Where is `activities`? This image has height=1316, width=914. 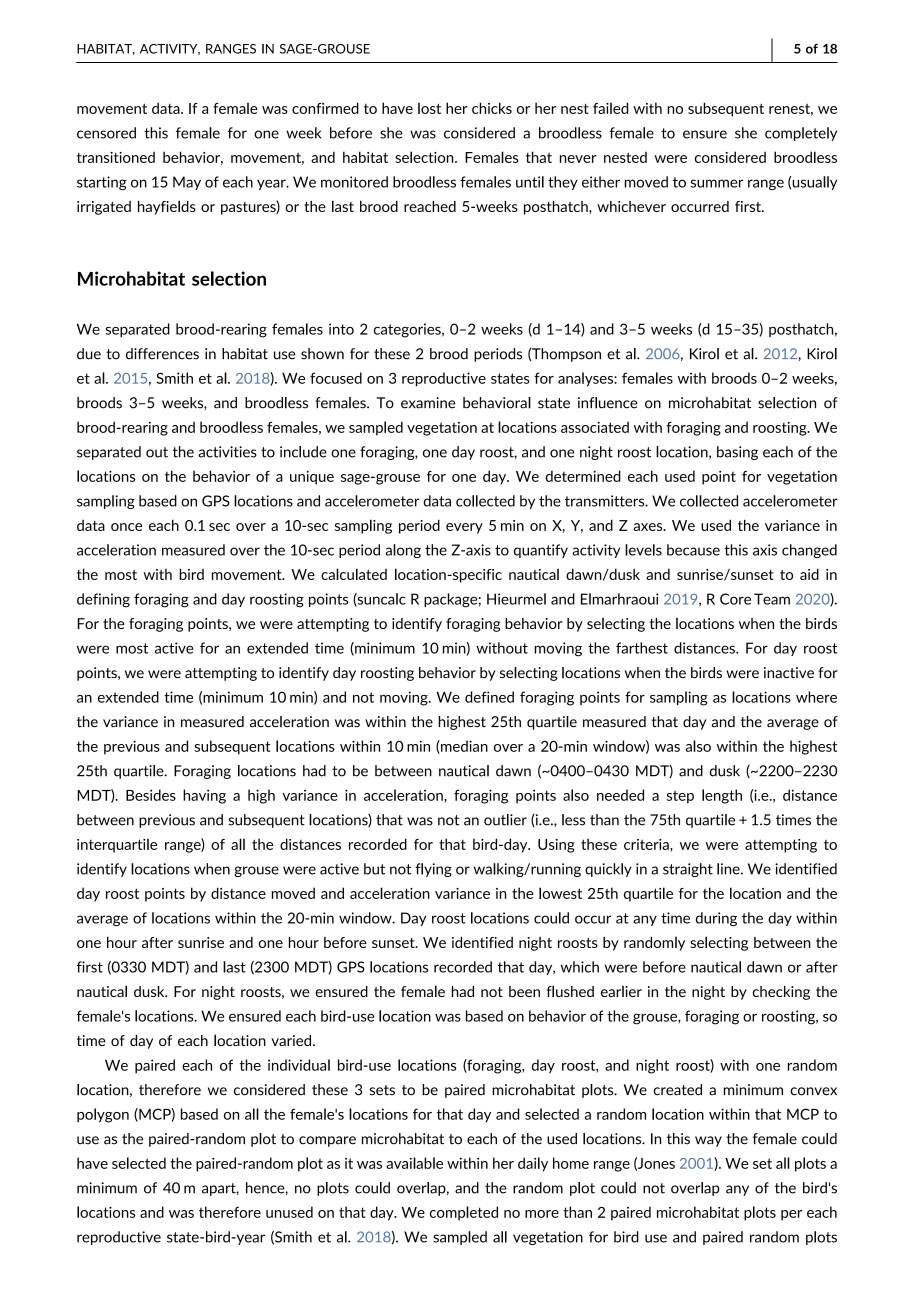
activities is located at coordinates (227, 452).
